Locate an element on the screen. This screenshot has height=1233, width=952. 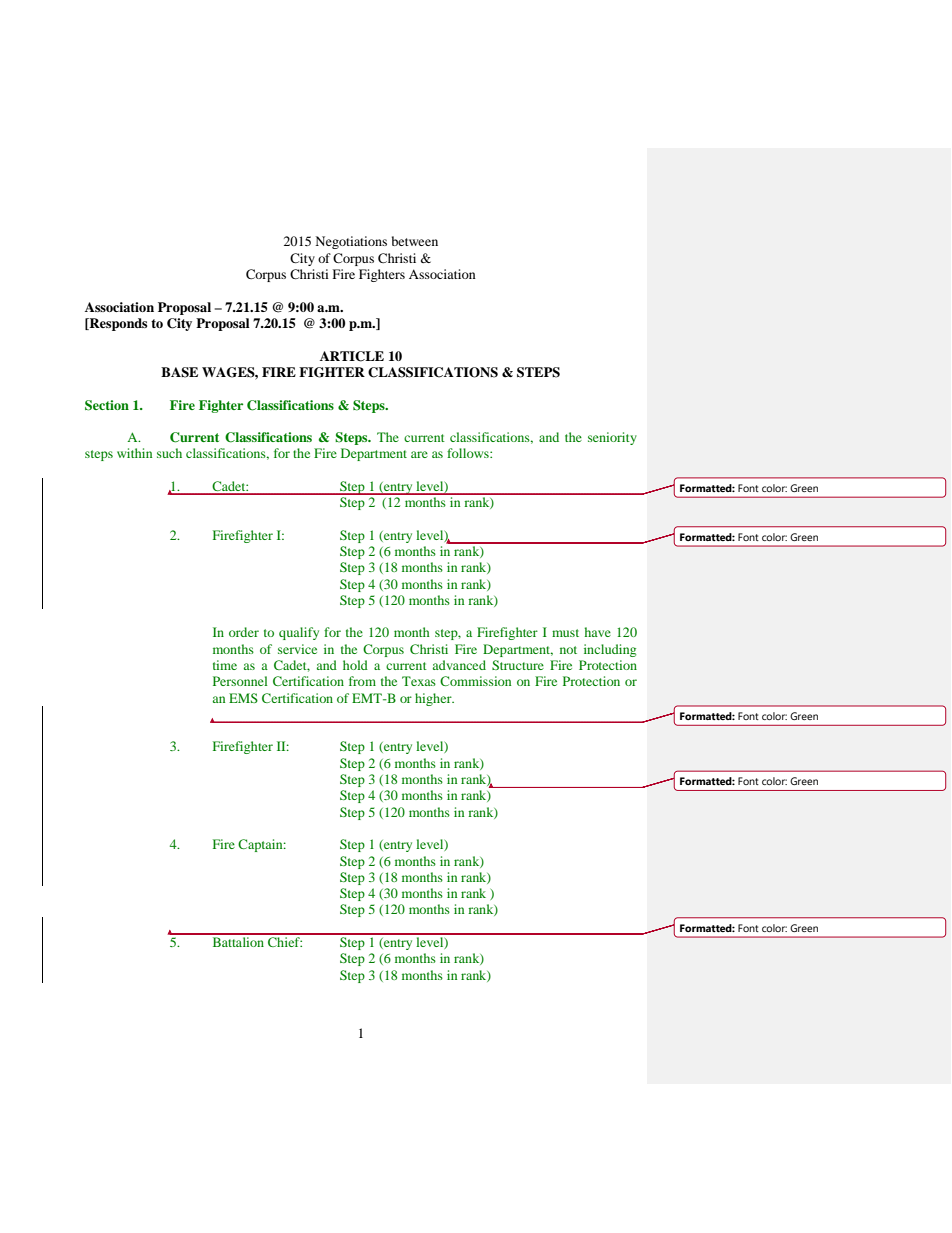
time is located at coordinates (225, 665).
